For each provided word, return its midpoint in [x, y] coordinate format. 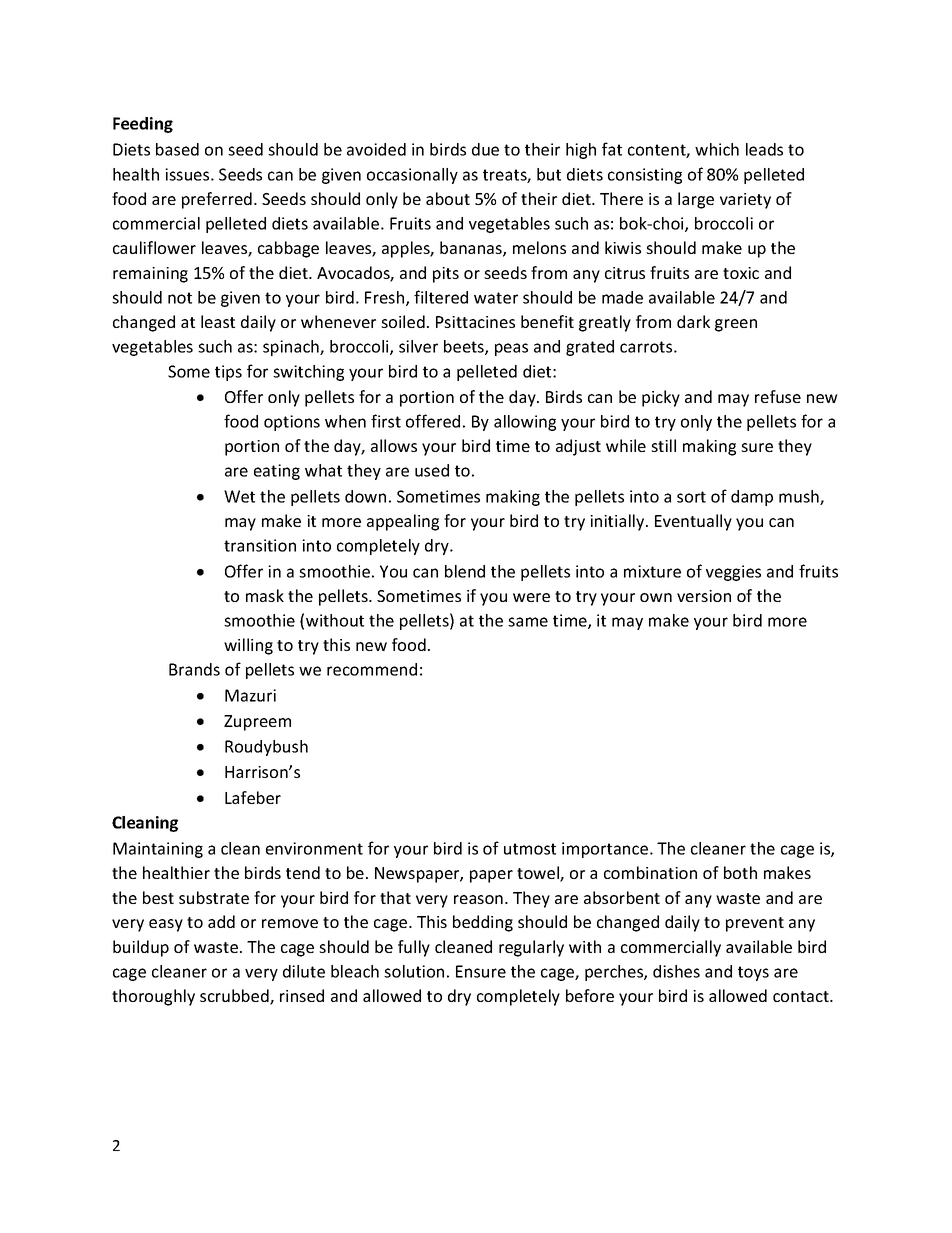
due [485, 149]
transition [260, 545]
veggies [733, 573]
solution [414, 971]
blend [465, 571]
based [177, 149]
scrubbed [235, 997]
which [717, 149]
